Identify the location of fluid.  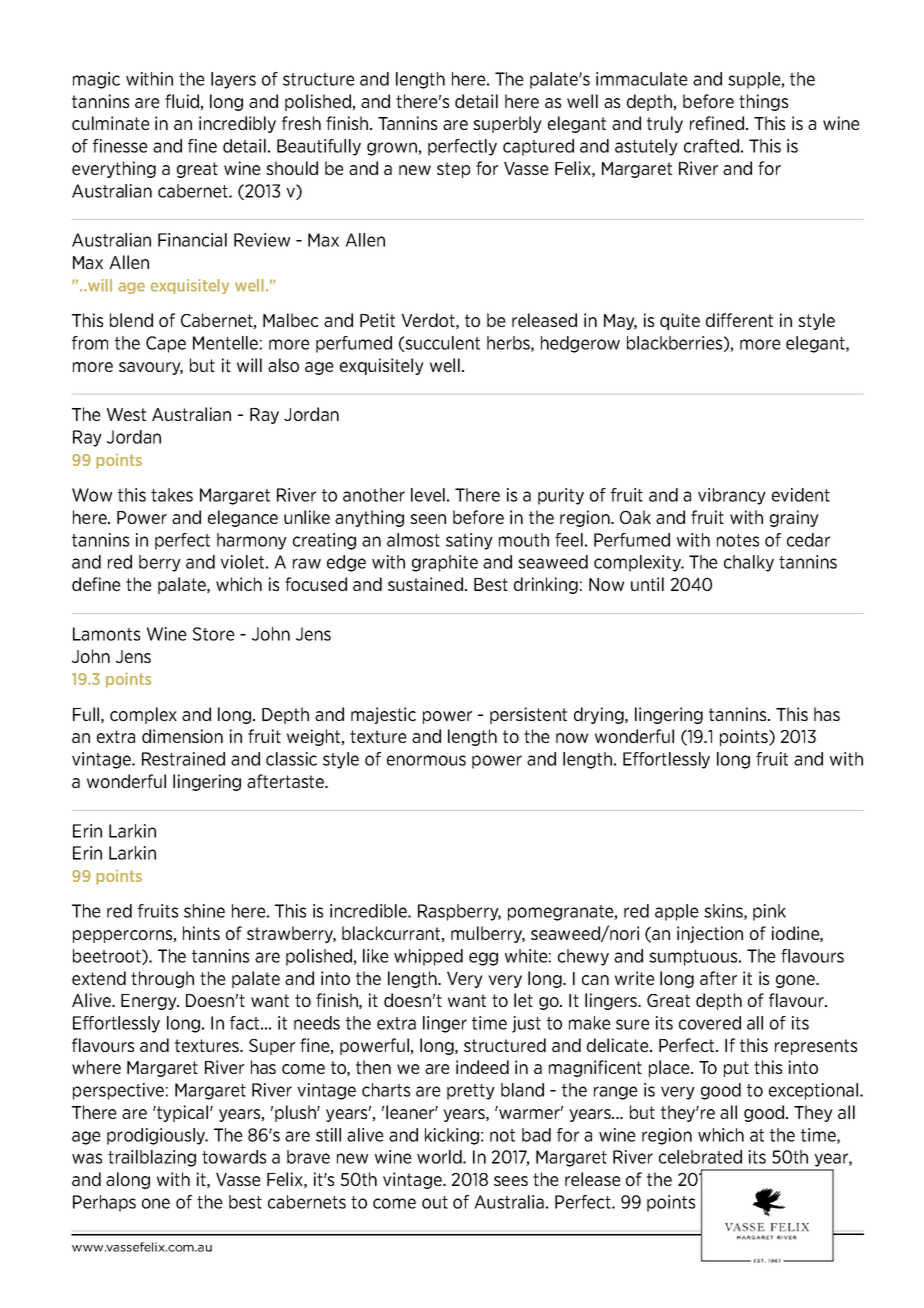
(183, 102).
